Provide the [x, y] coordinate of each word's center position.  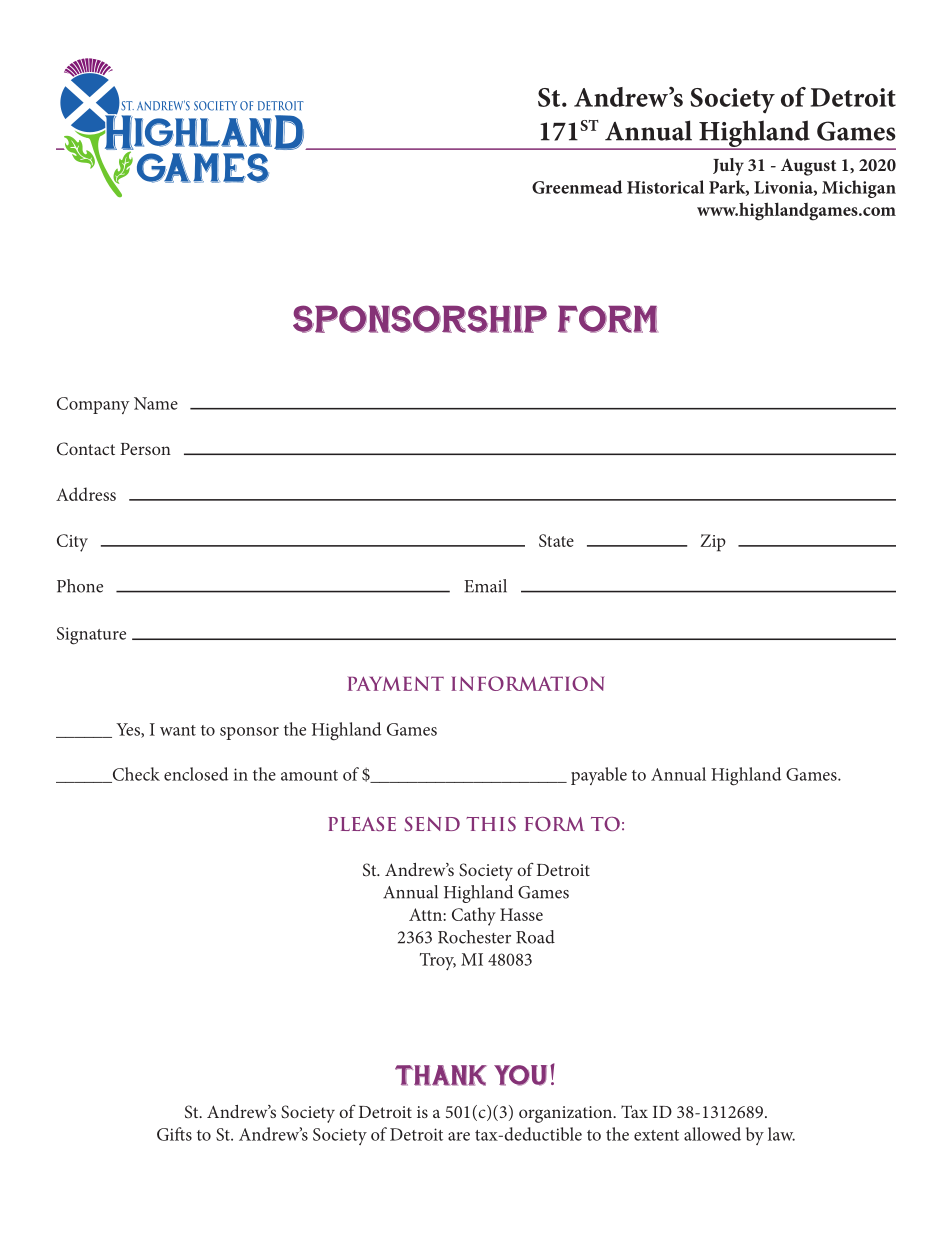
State [556, 540]
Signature [91, 636]
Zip [713, 543]
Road [535, 937]
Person [145, 449]
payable [599, 776]
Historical [665, 187]
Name [156, 403]
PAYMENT [396, 683]
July [728, 167]
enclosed [196, 774]
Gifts [174, 1134]
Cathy [474, 916]
